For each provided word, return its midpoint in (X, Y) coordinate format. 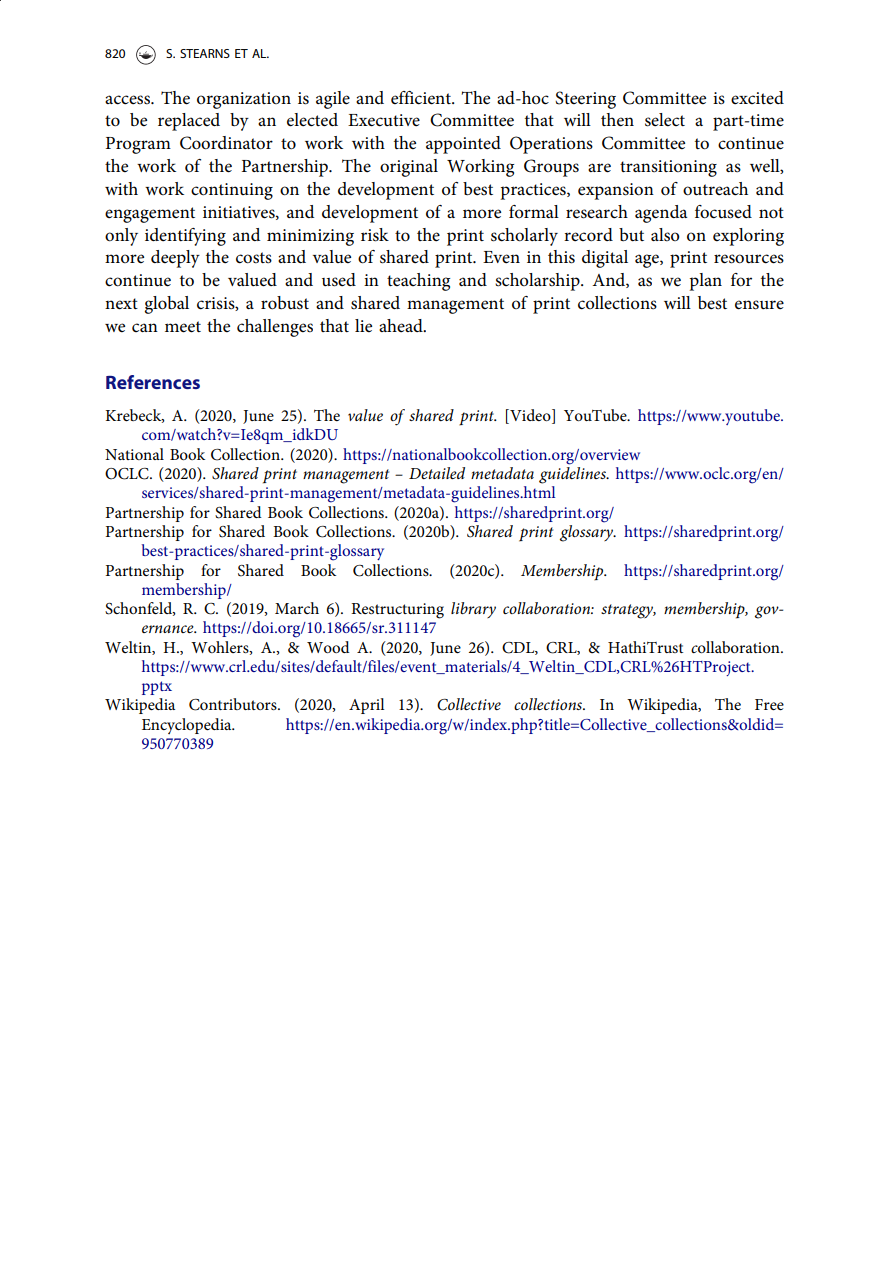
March (297, 608)
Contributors (234, 704)
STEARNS (205, 53)
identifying (185, 237)
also (665, 235)
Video (530, 416)
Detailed (437, 473)
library (473, 610)
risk (375, 235)
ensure (759, 305)
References (153, 382)
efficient (422, 98)
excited (757, 97)
